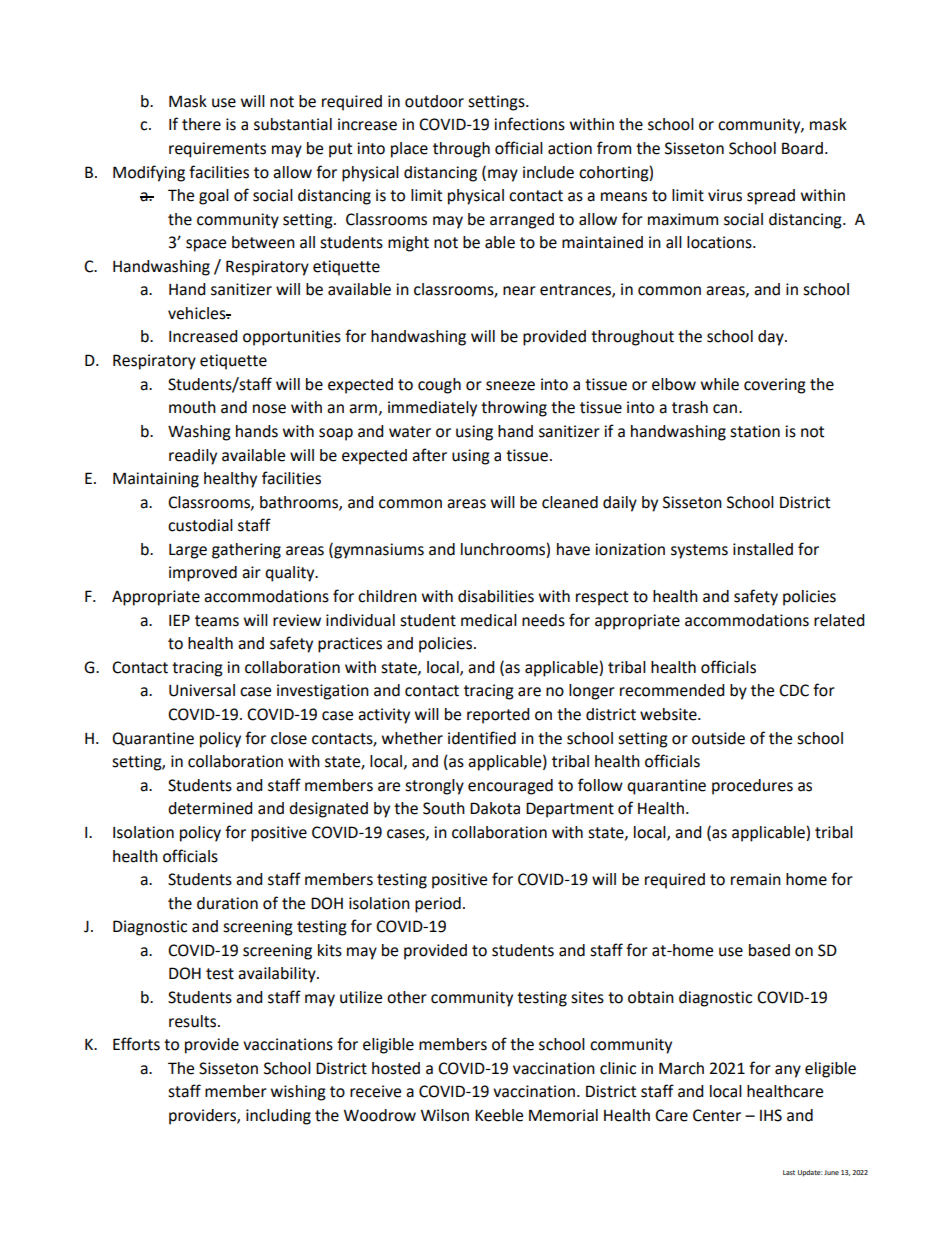 This document has height=1233, width=952. What do you see at coordinates (445, 1115) in the document?
I see `Wilson` at bounding box center [445, 1115].
